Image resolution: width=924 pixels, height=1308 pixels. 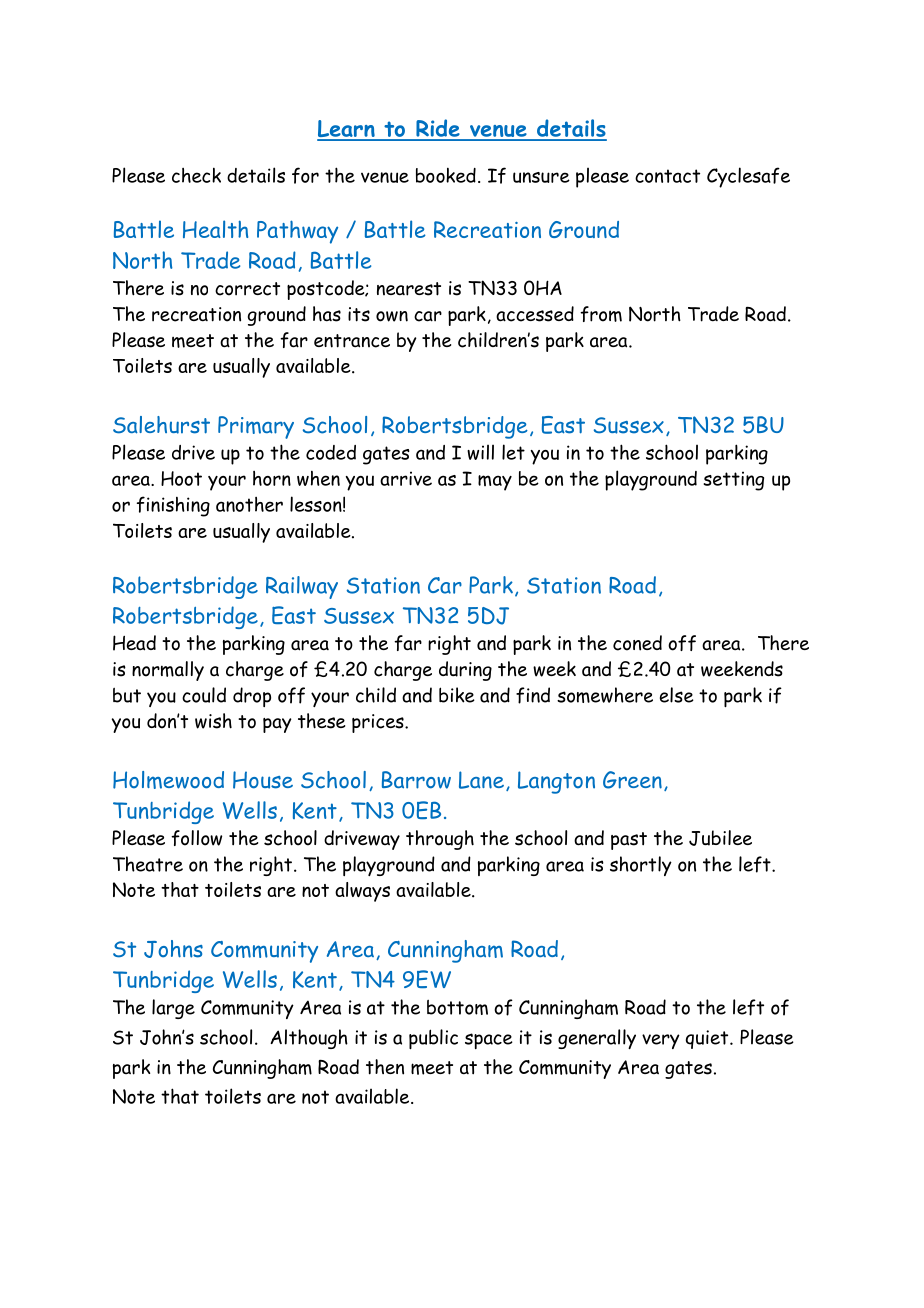 I want to click on coned, so click(x=637, y=643).
